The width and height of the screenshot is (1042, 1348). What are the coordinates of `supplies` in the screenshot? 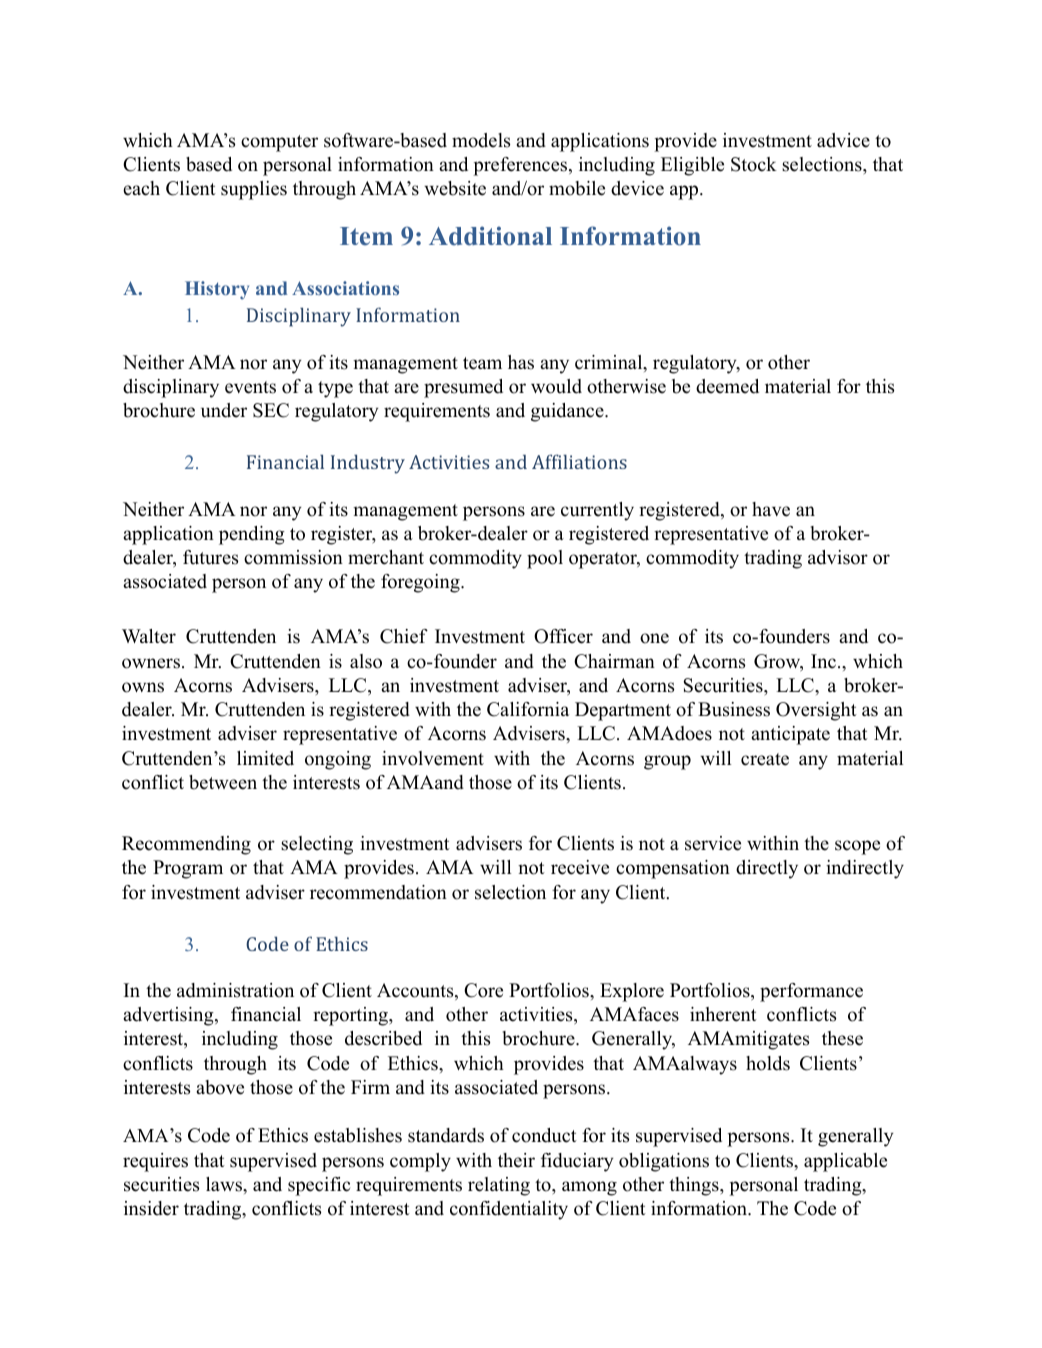 It's located at (254, 190).
